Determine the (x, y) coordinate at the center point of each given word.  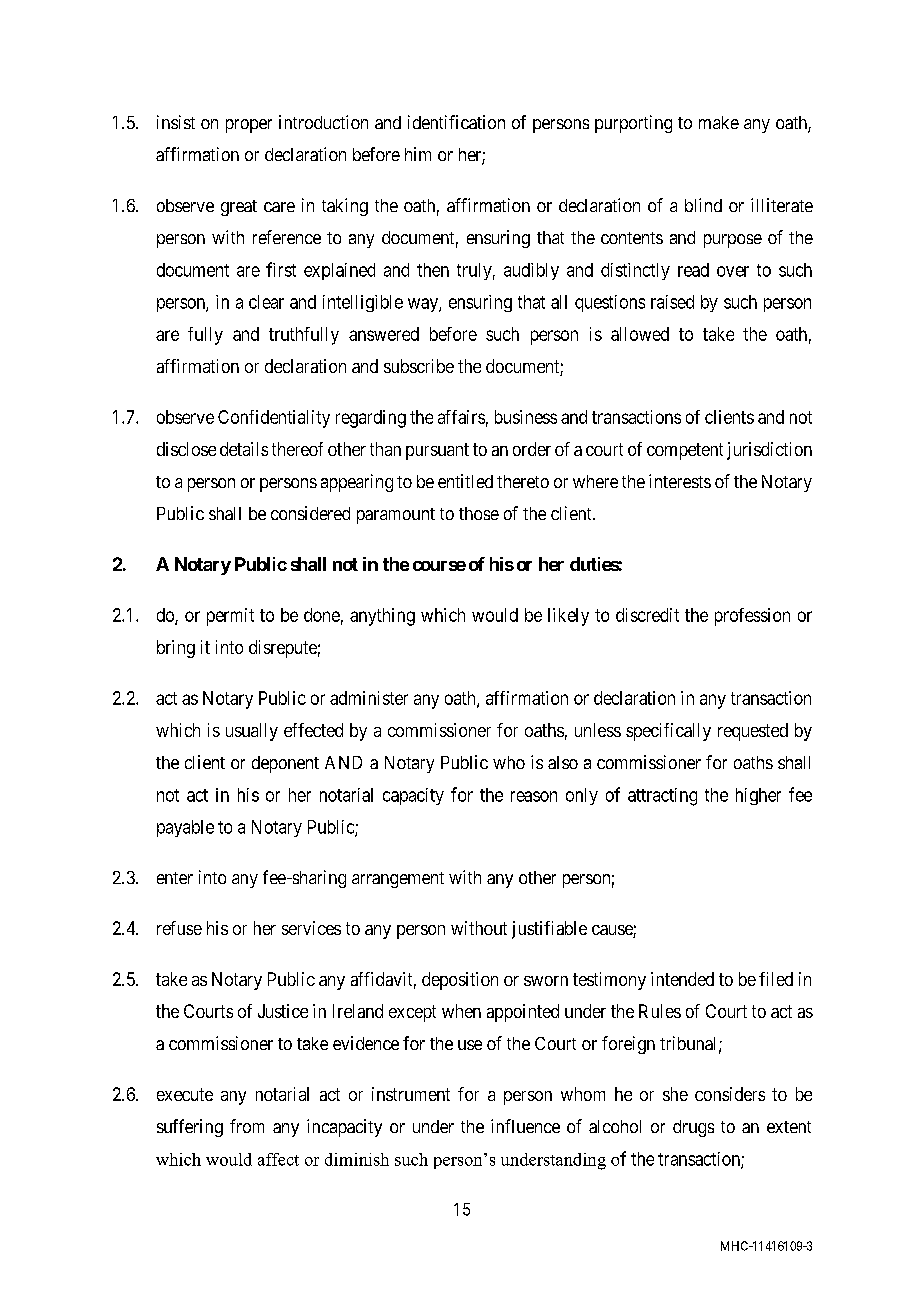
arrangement (398, 880)
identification (456, 122)
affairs (461, 417)
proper (249, 126)
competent (685, 451)
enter (175, 878)
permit (230, 617)
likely (568, 617)
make (719, 122)
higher (758, 796)
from (247, 1126)
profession (752, 617)
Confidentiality (274, 419)
